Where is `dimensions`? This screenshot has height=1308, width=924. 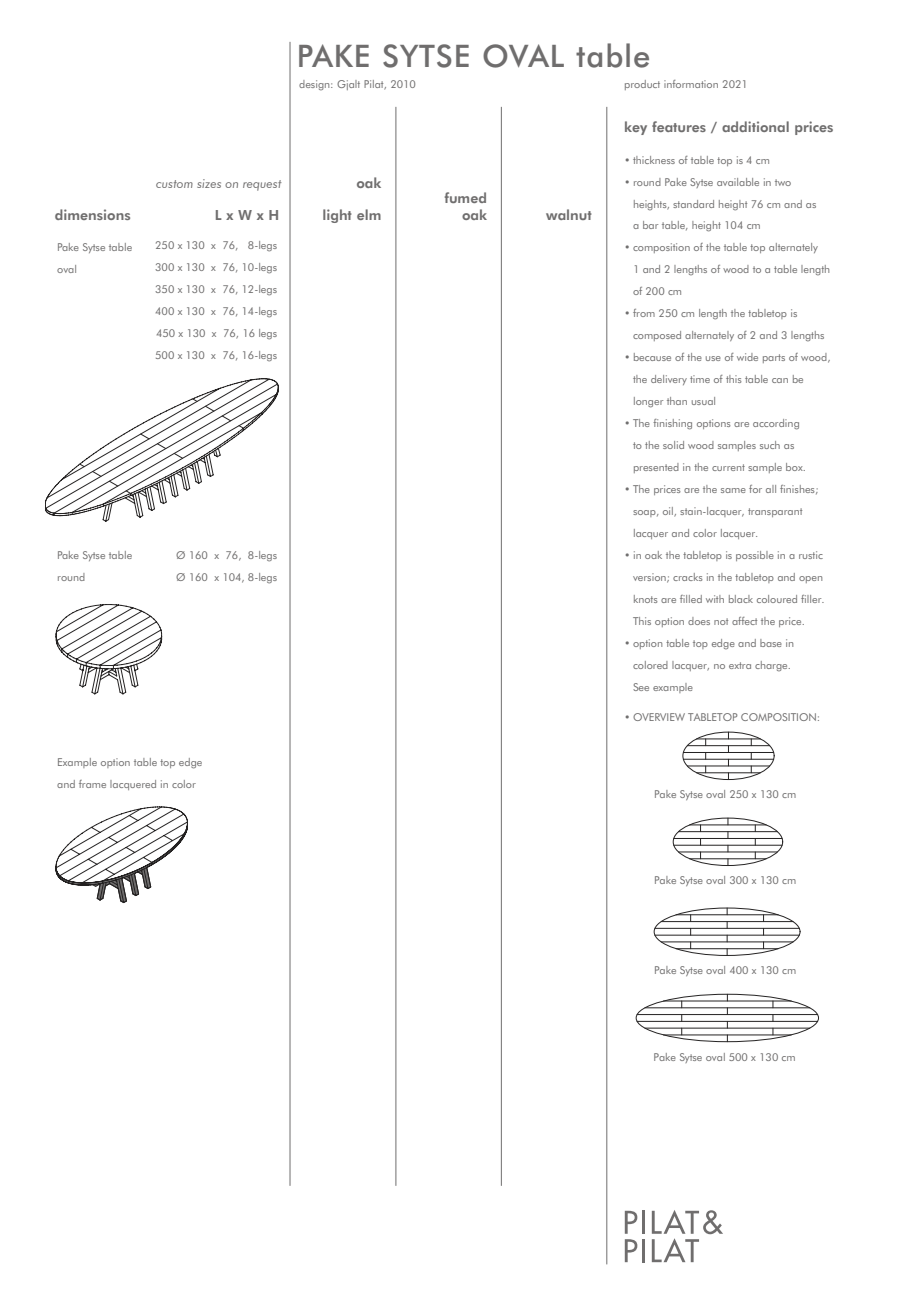
dimensions is located at coordinates (92, 214).
